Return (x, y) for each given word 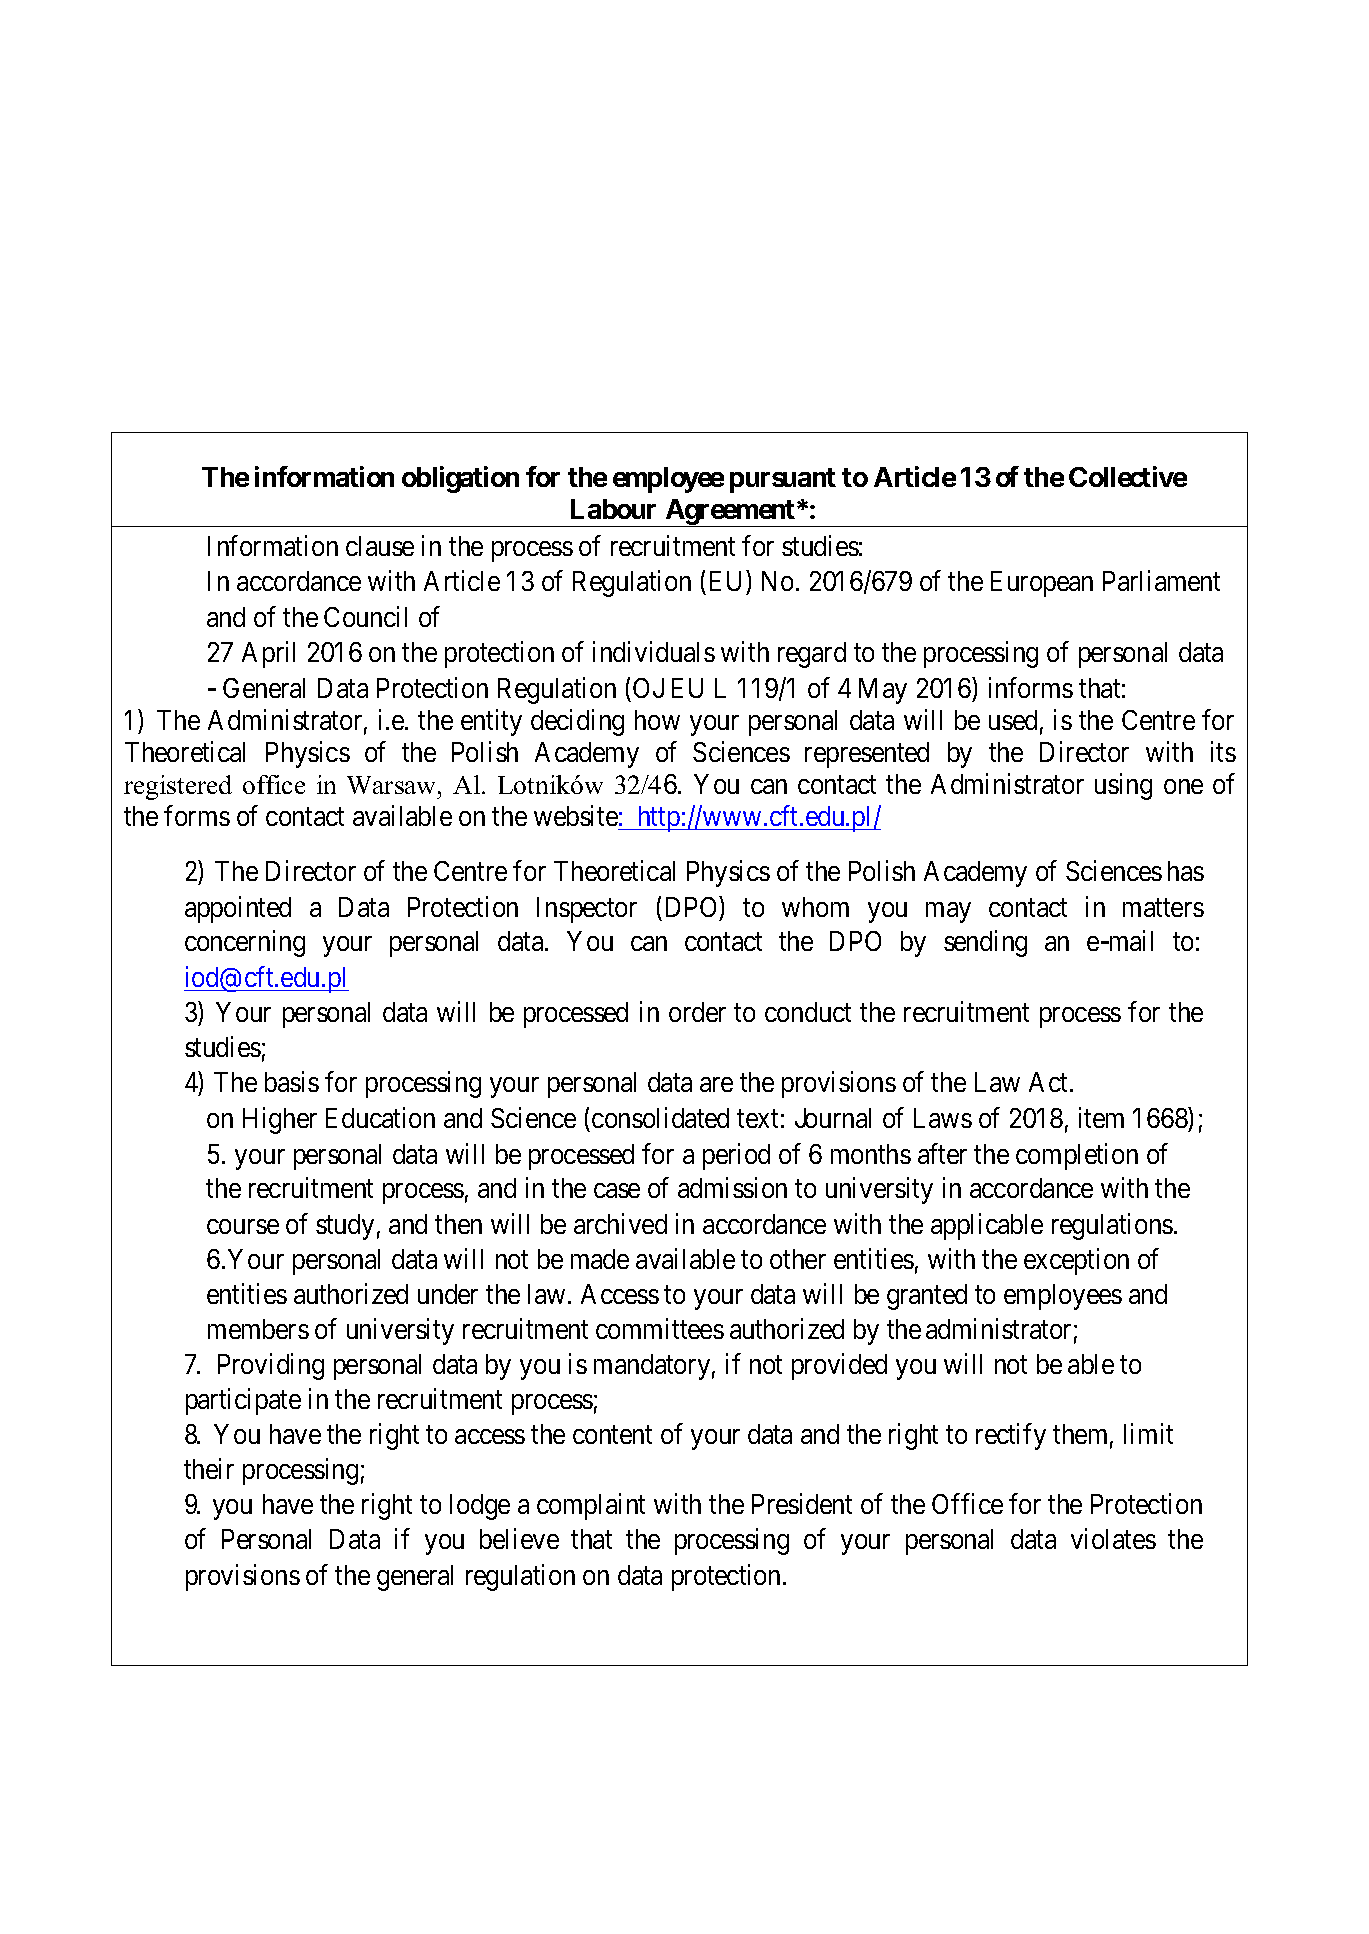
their (209, 1469)
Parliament (1161, 581)
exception (1076, 1261)
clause (380, 546)
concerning (245, 944)
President (802, 1503)
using (1123, 786)
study (345, 1227)
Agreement (730, 513)
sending (985, 944)
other (798, 1259)
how (657, 720)
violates (1113, 1539)
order (697, 1012)
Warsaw (393, 785)
